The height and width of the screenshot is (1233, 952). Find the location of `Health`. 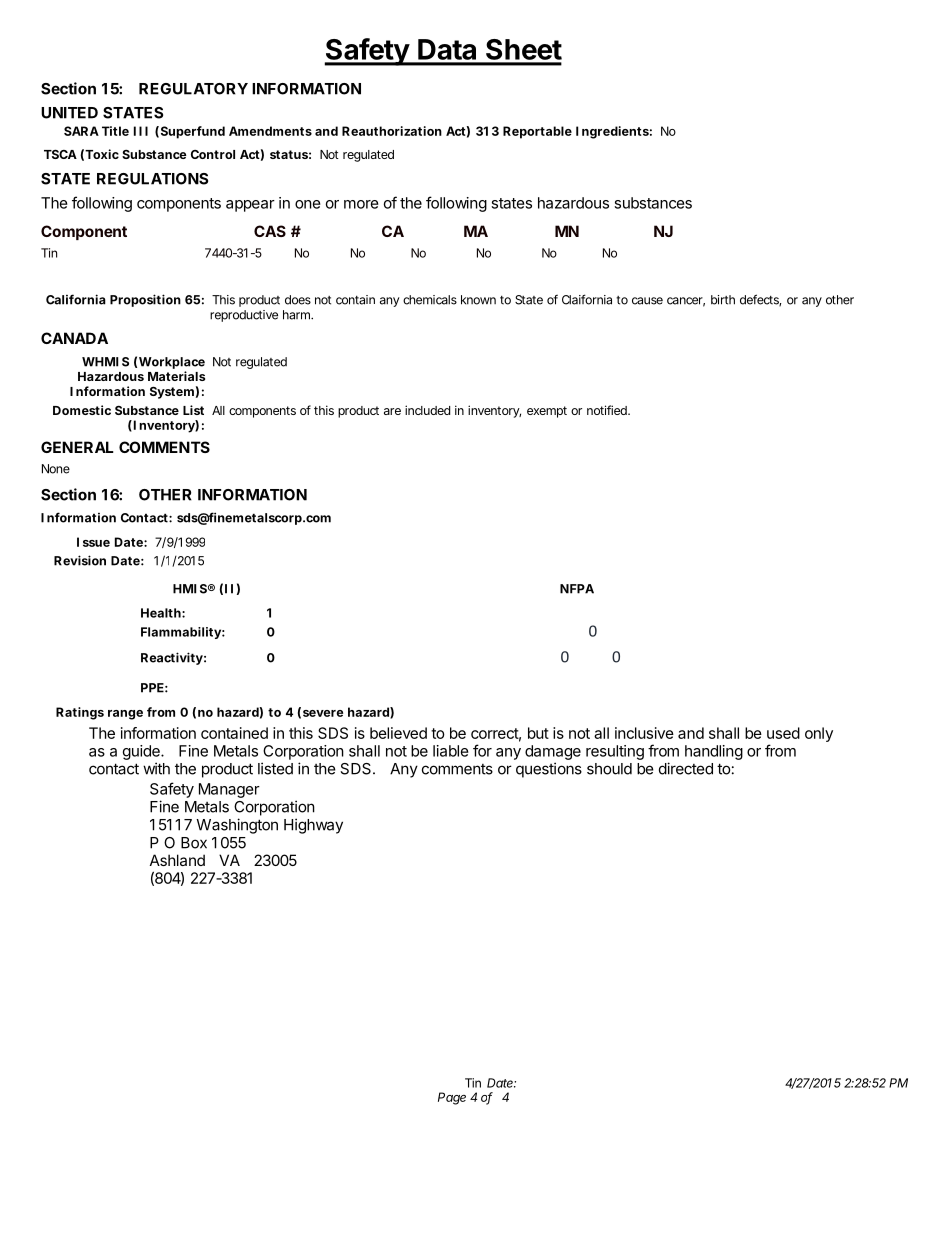

Health is located at coordinates (161, 613).
